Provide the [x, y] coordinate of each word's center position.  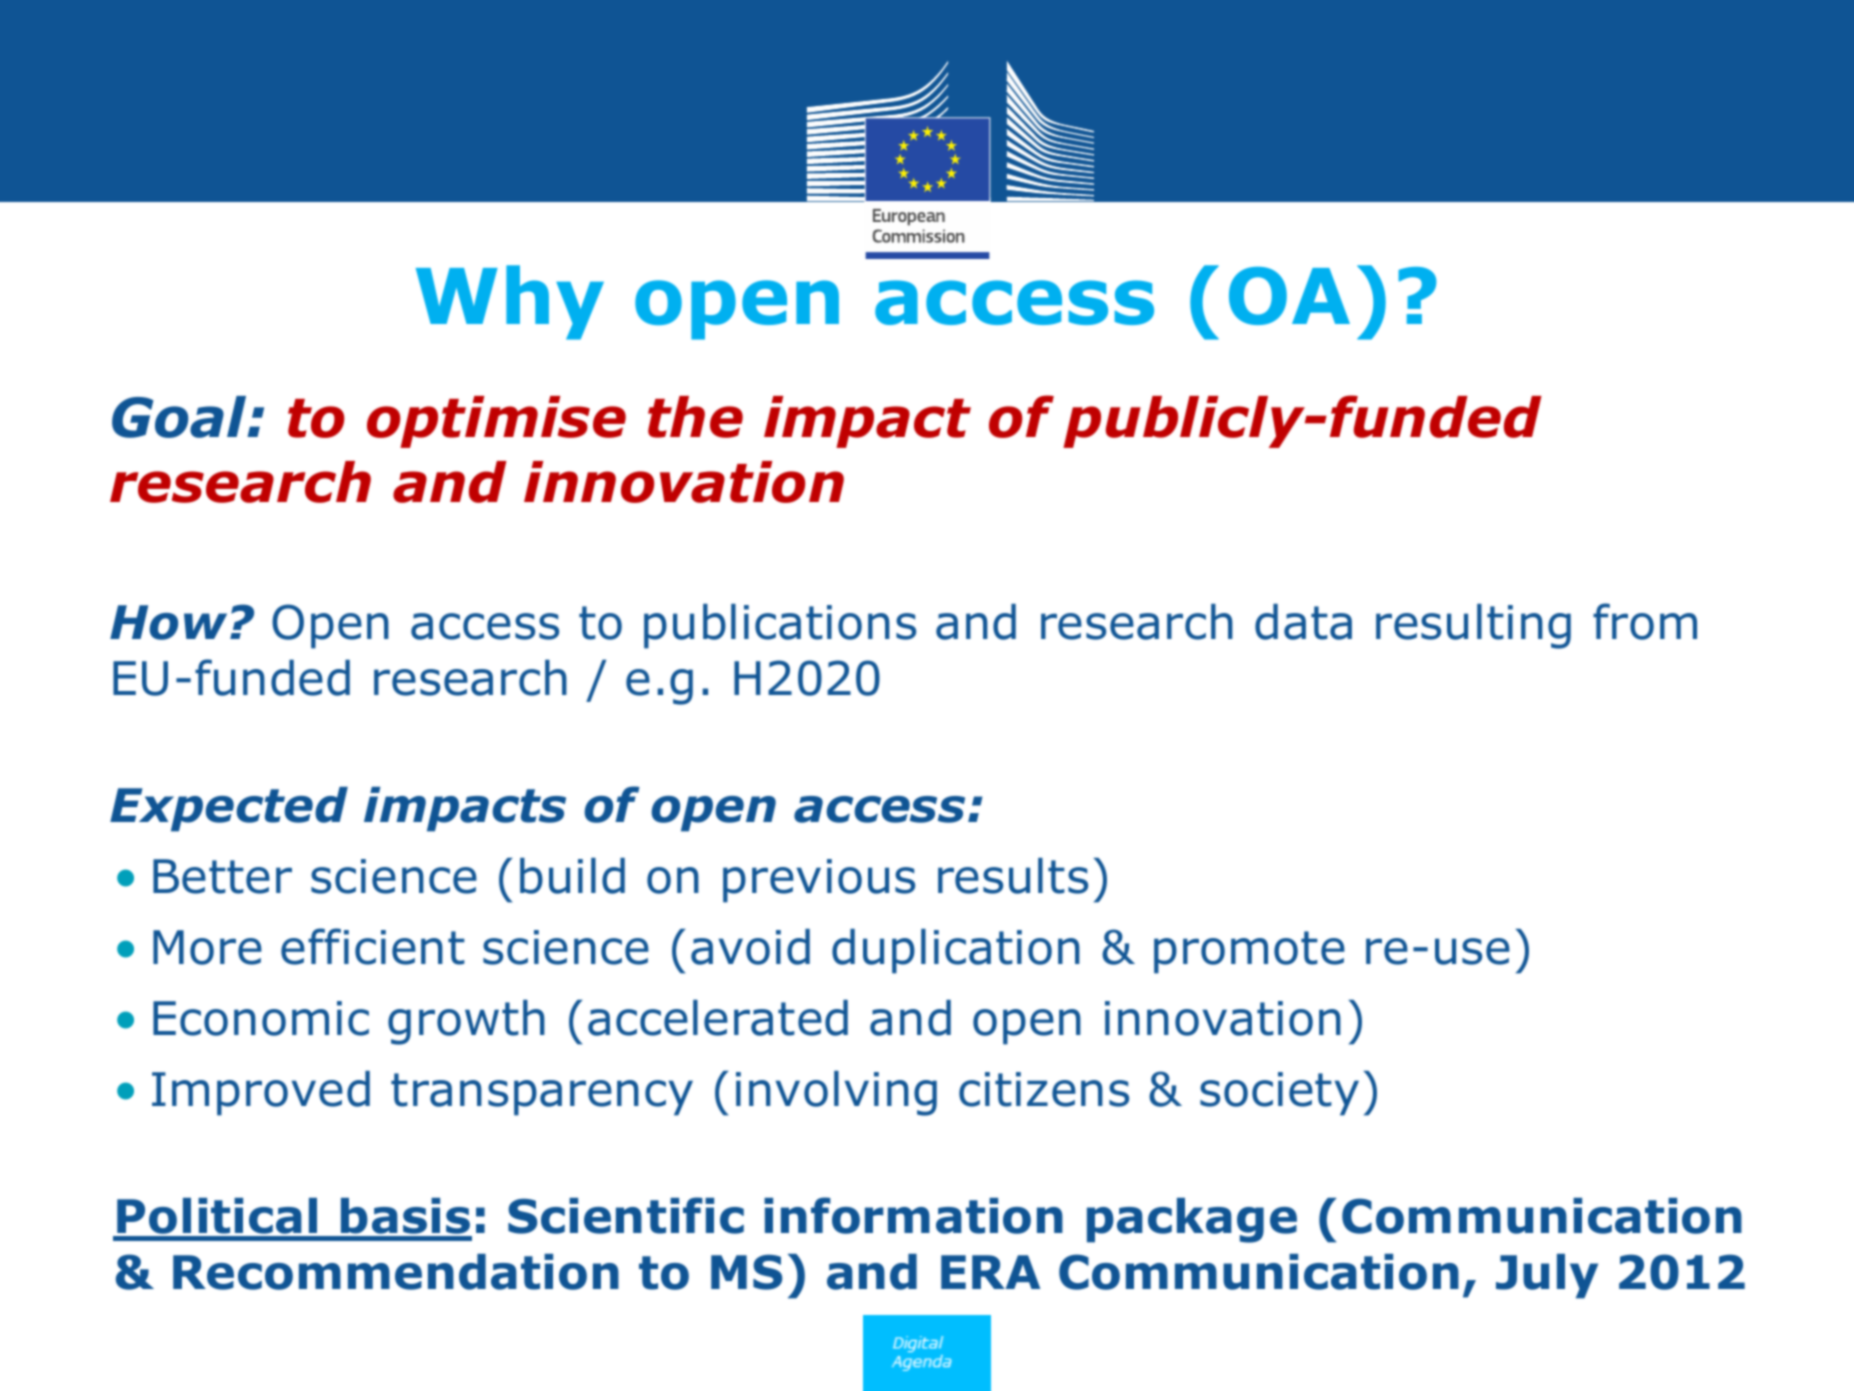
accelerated [718, 1018]
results [1013, 876]
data [1303, 622]
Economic [261, 1018]
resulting [1473, 626]
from [1645, 621]
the [695, 417]
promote [1249, 952]
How [168, 622]
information [913, 1215]
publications [780, 626]
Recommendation [396, 1272]
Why [510, 302]
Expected [229, 809]
